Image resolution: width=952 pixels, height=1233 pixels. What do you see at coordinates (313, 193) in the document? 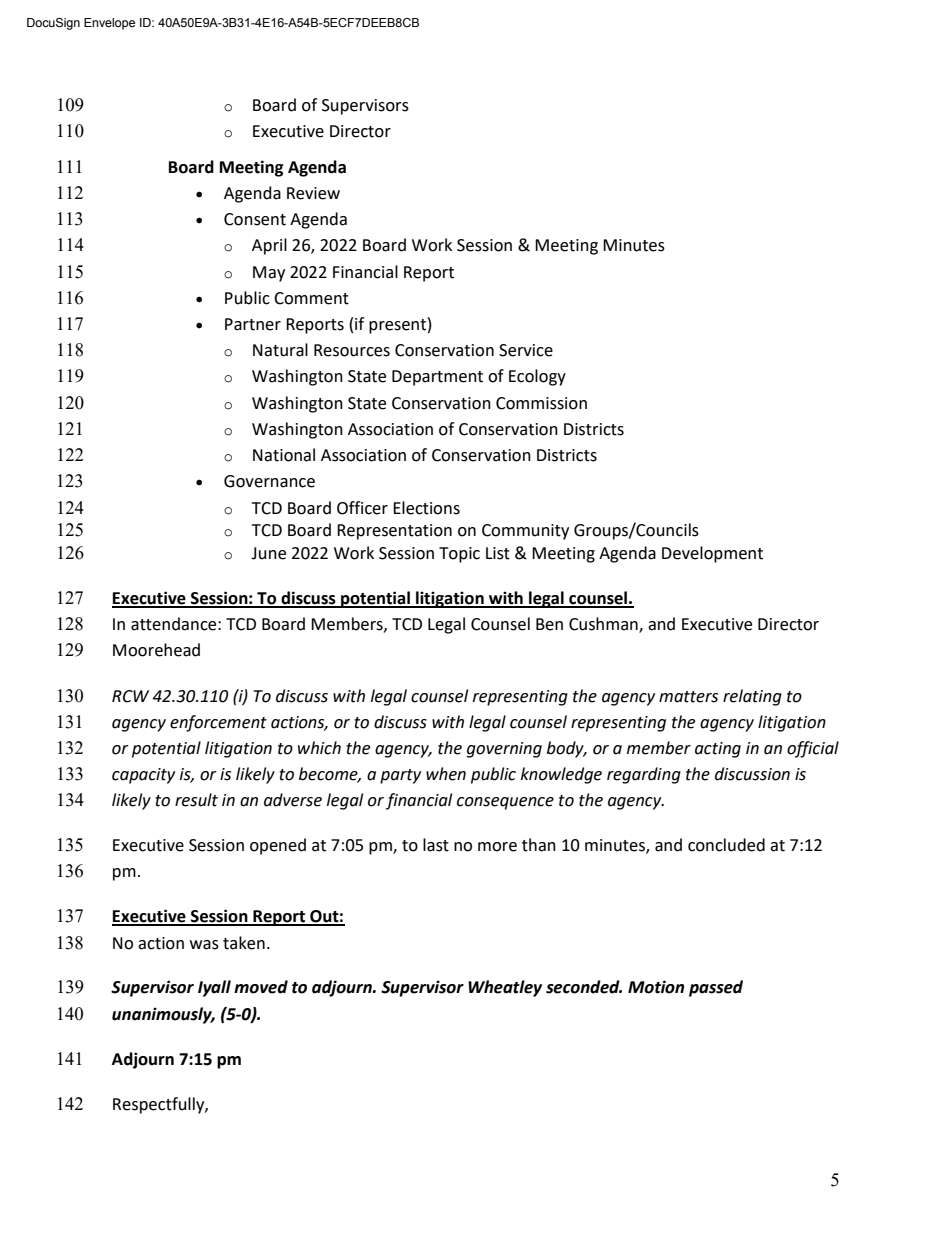
I see `Review` at bounding box center [313, 193].
